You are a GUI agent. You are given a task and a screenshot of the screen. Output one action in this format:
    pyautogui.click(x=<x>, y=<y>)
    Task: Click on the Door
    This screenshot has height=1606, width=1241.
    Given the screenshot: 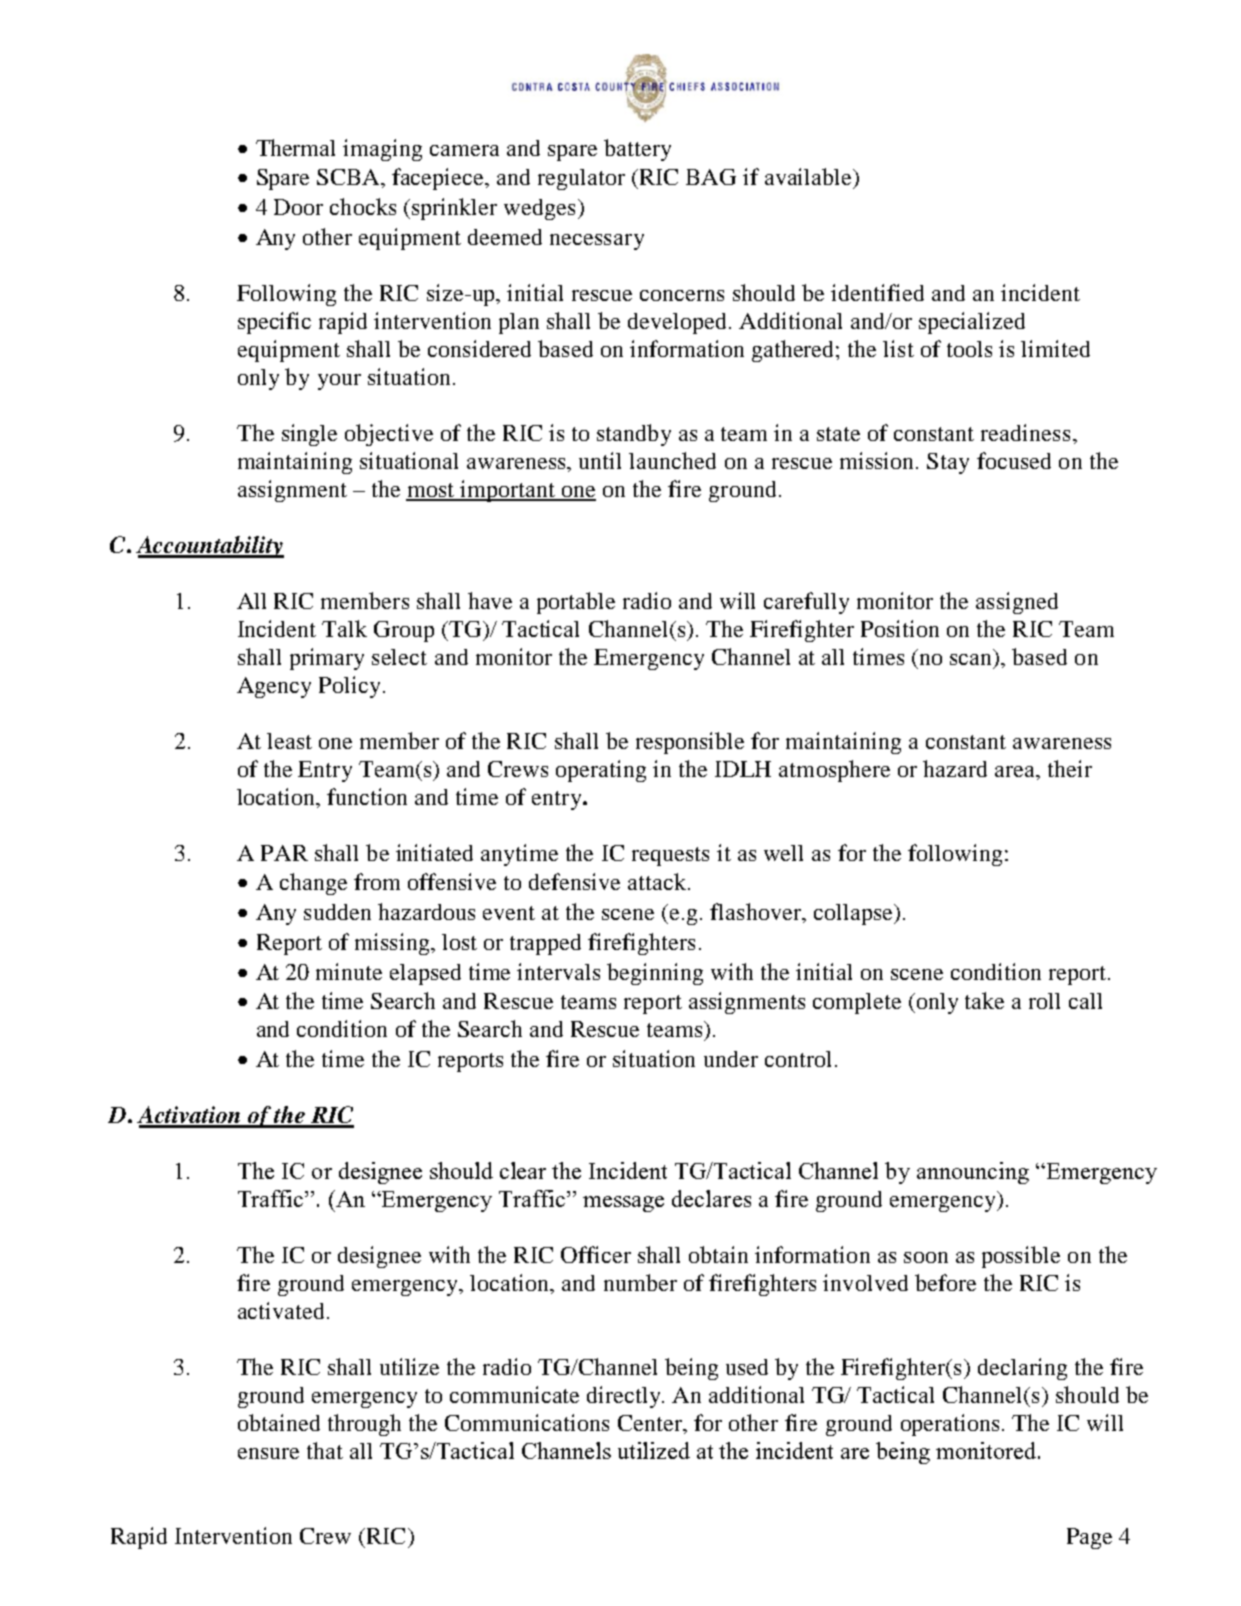 What is the action you would take?
    pyautogui.click(x=298, y=207)
